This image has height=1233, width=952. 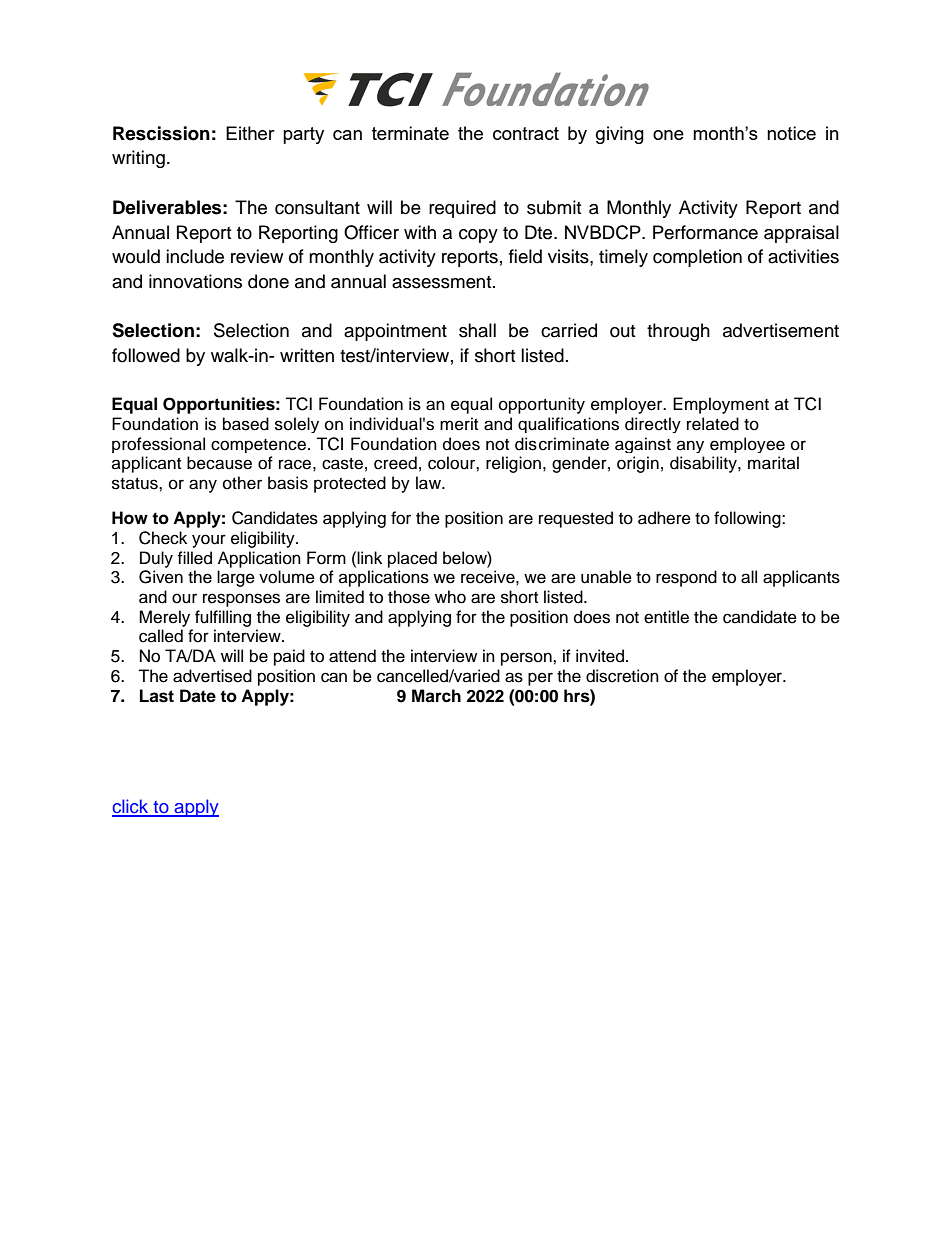 I want to click on merit, so click(x=459, y=424).
